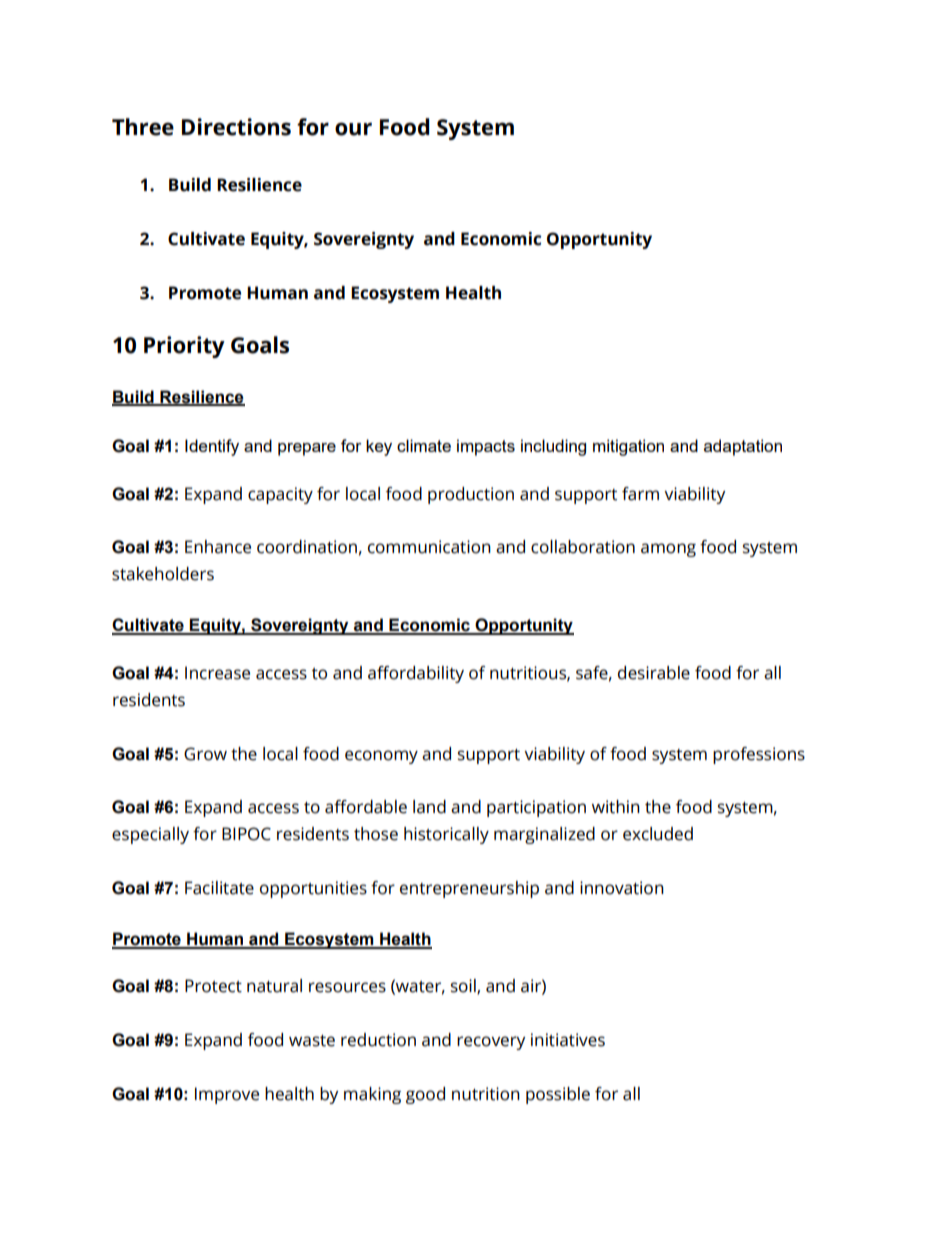 The width and height of the document is (952, 1233). I want to click on Enhance, so click(218, 547).
